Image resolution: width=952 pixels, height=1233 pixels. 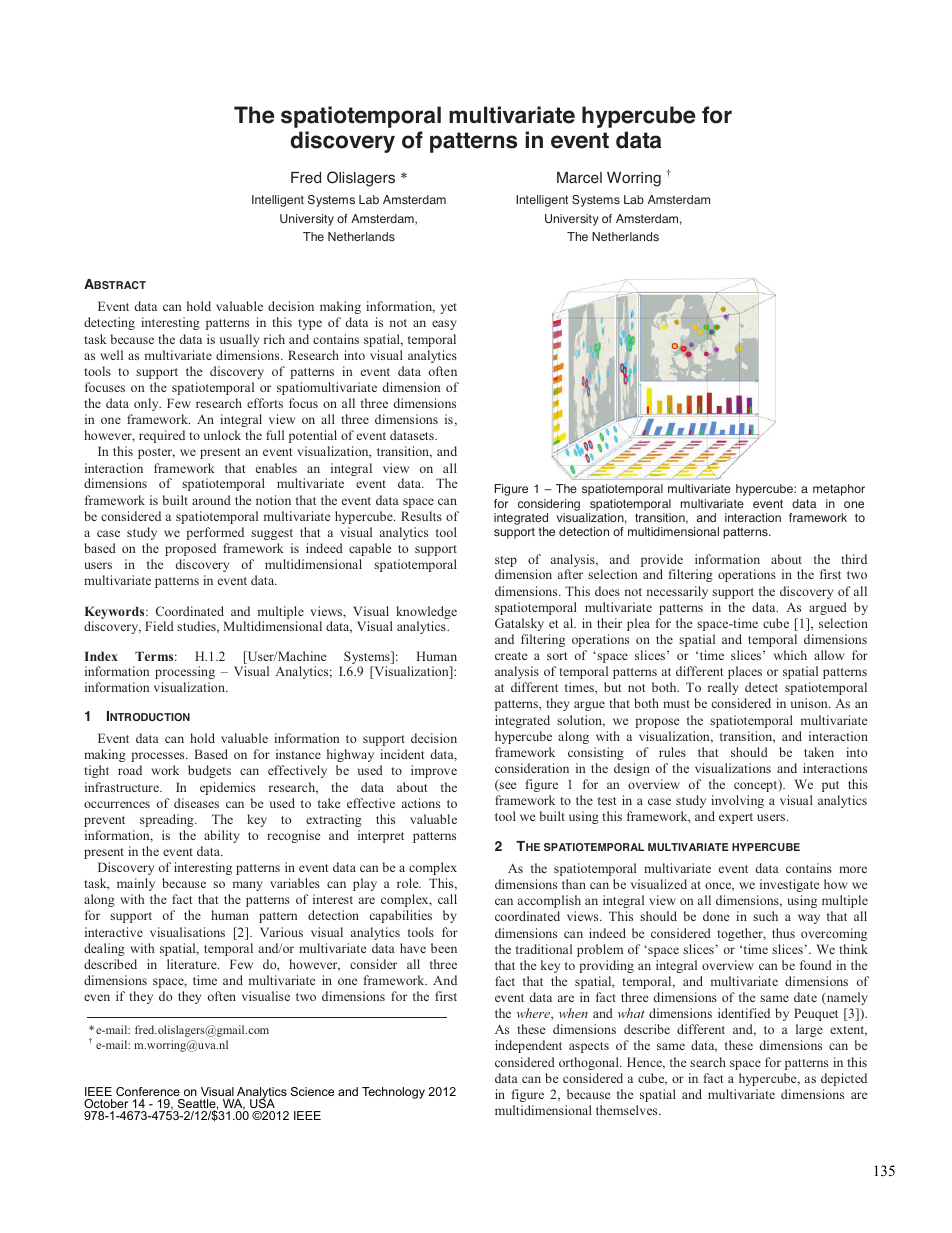 I want to click on studies, so click(x=197, y=627).
